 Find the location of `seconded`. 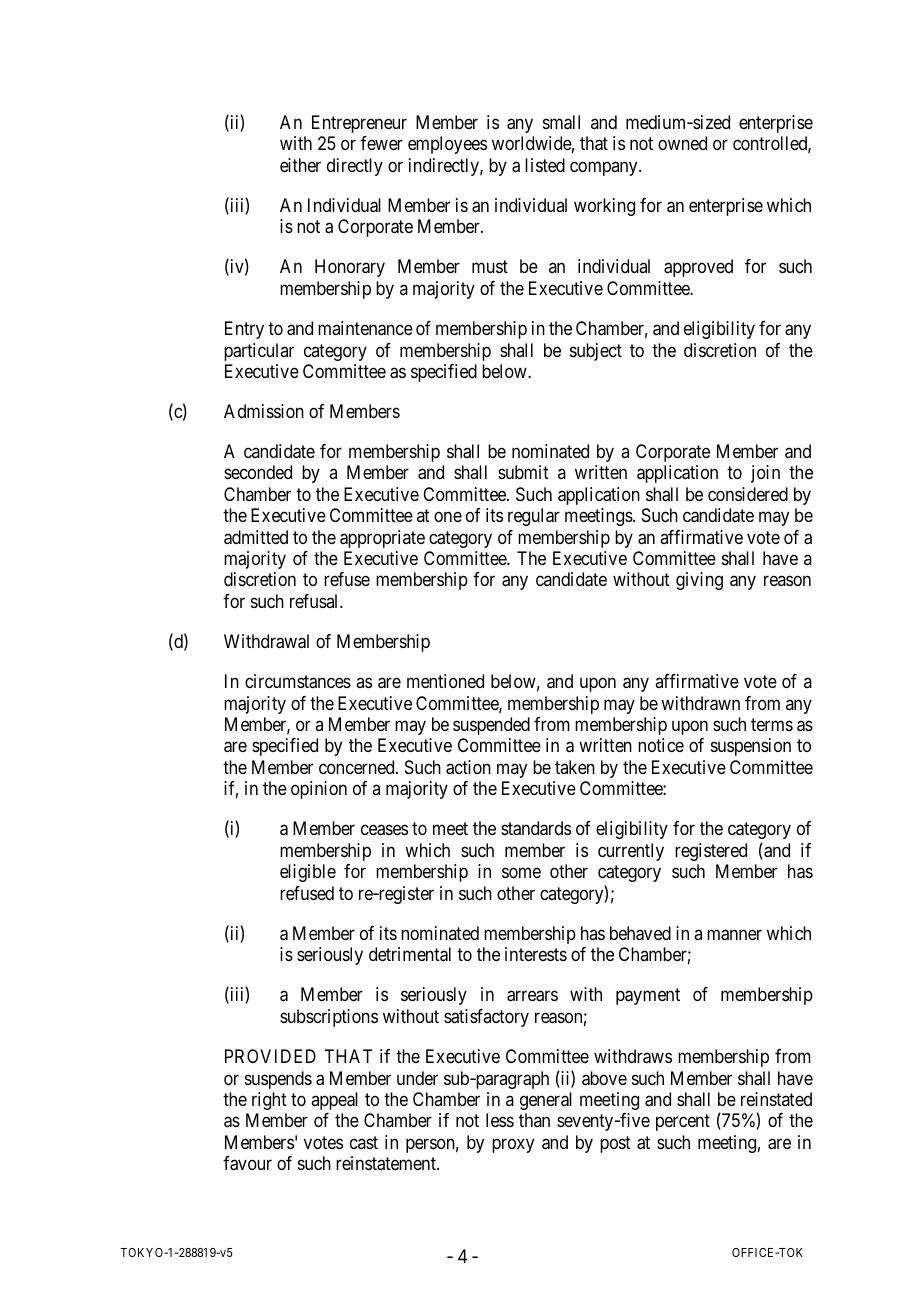

seconded is located at coordinates (258, 472).
